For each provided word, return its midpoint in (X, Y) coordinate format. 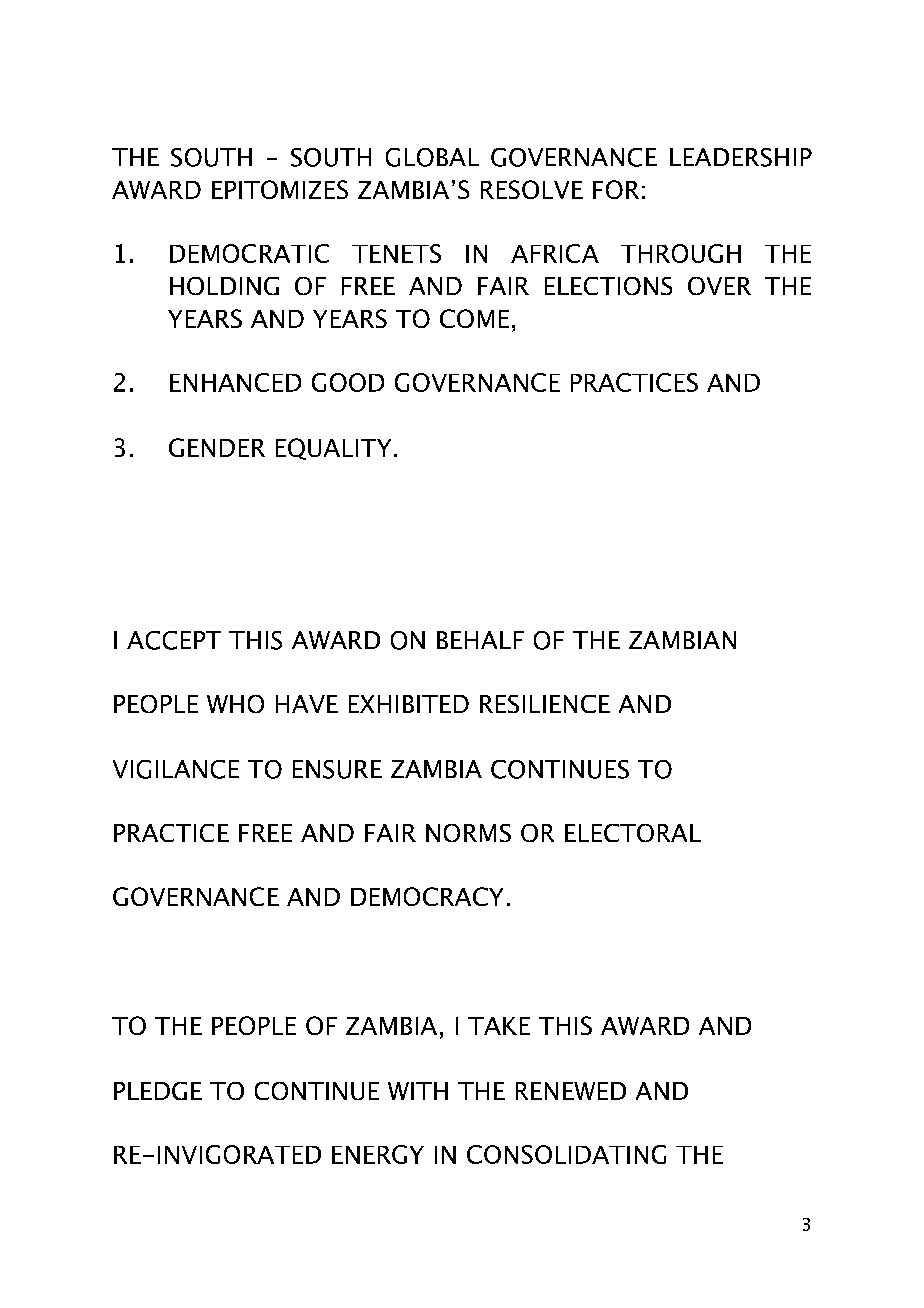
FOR (616, 189)
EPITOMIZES (280, 189)
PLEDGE (158, 1091)
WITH (418, 1091)
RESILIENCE (545, 704)
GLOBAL (432, 157)
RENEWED (571, 1091)
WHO (235, 704)
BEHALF (480, 640)
